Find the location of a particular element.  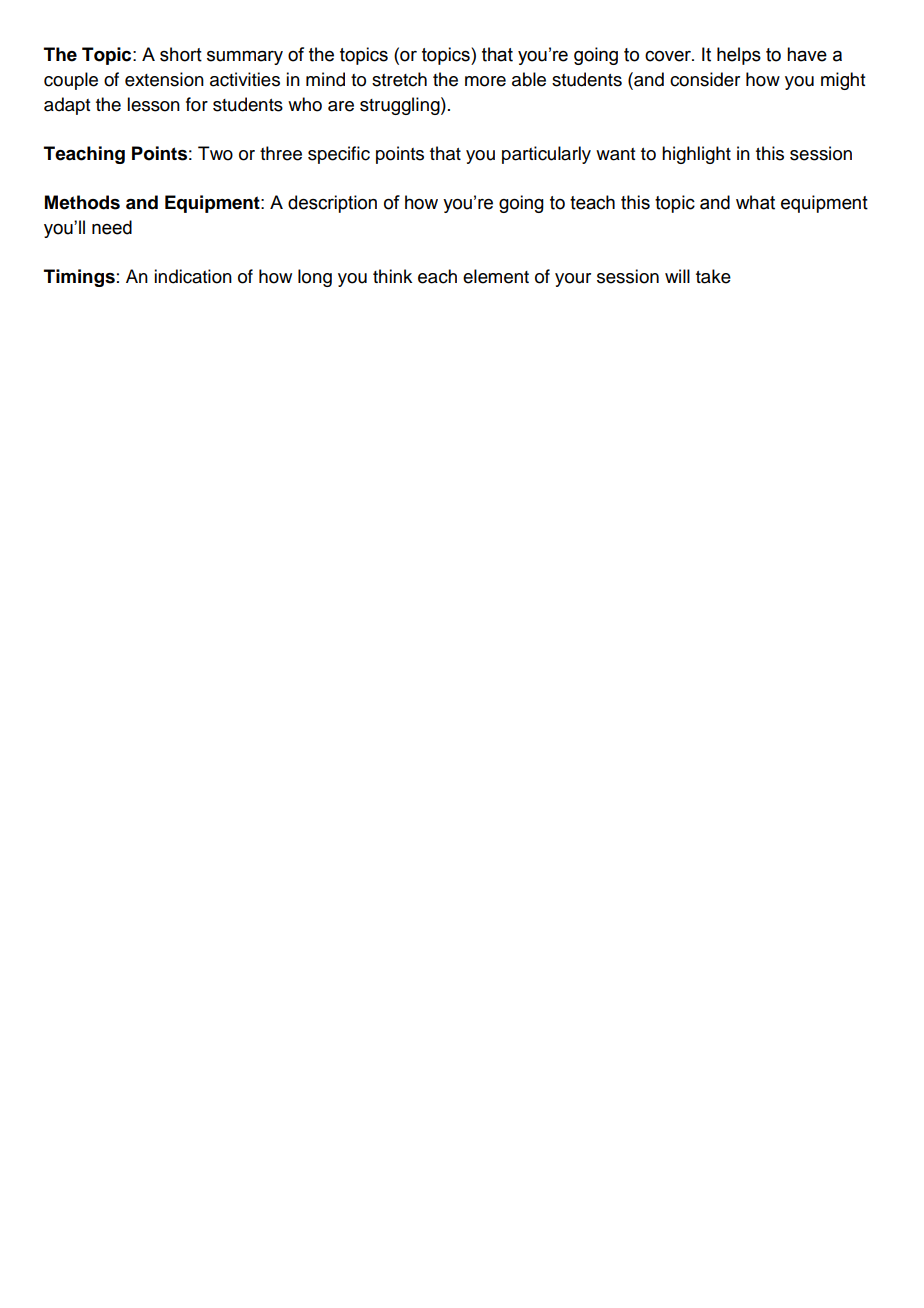

particularly is located at coordinates (546, 155).
